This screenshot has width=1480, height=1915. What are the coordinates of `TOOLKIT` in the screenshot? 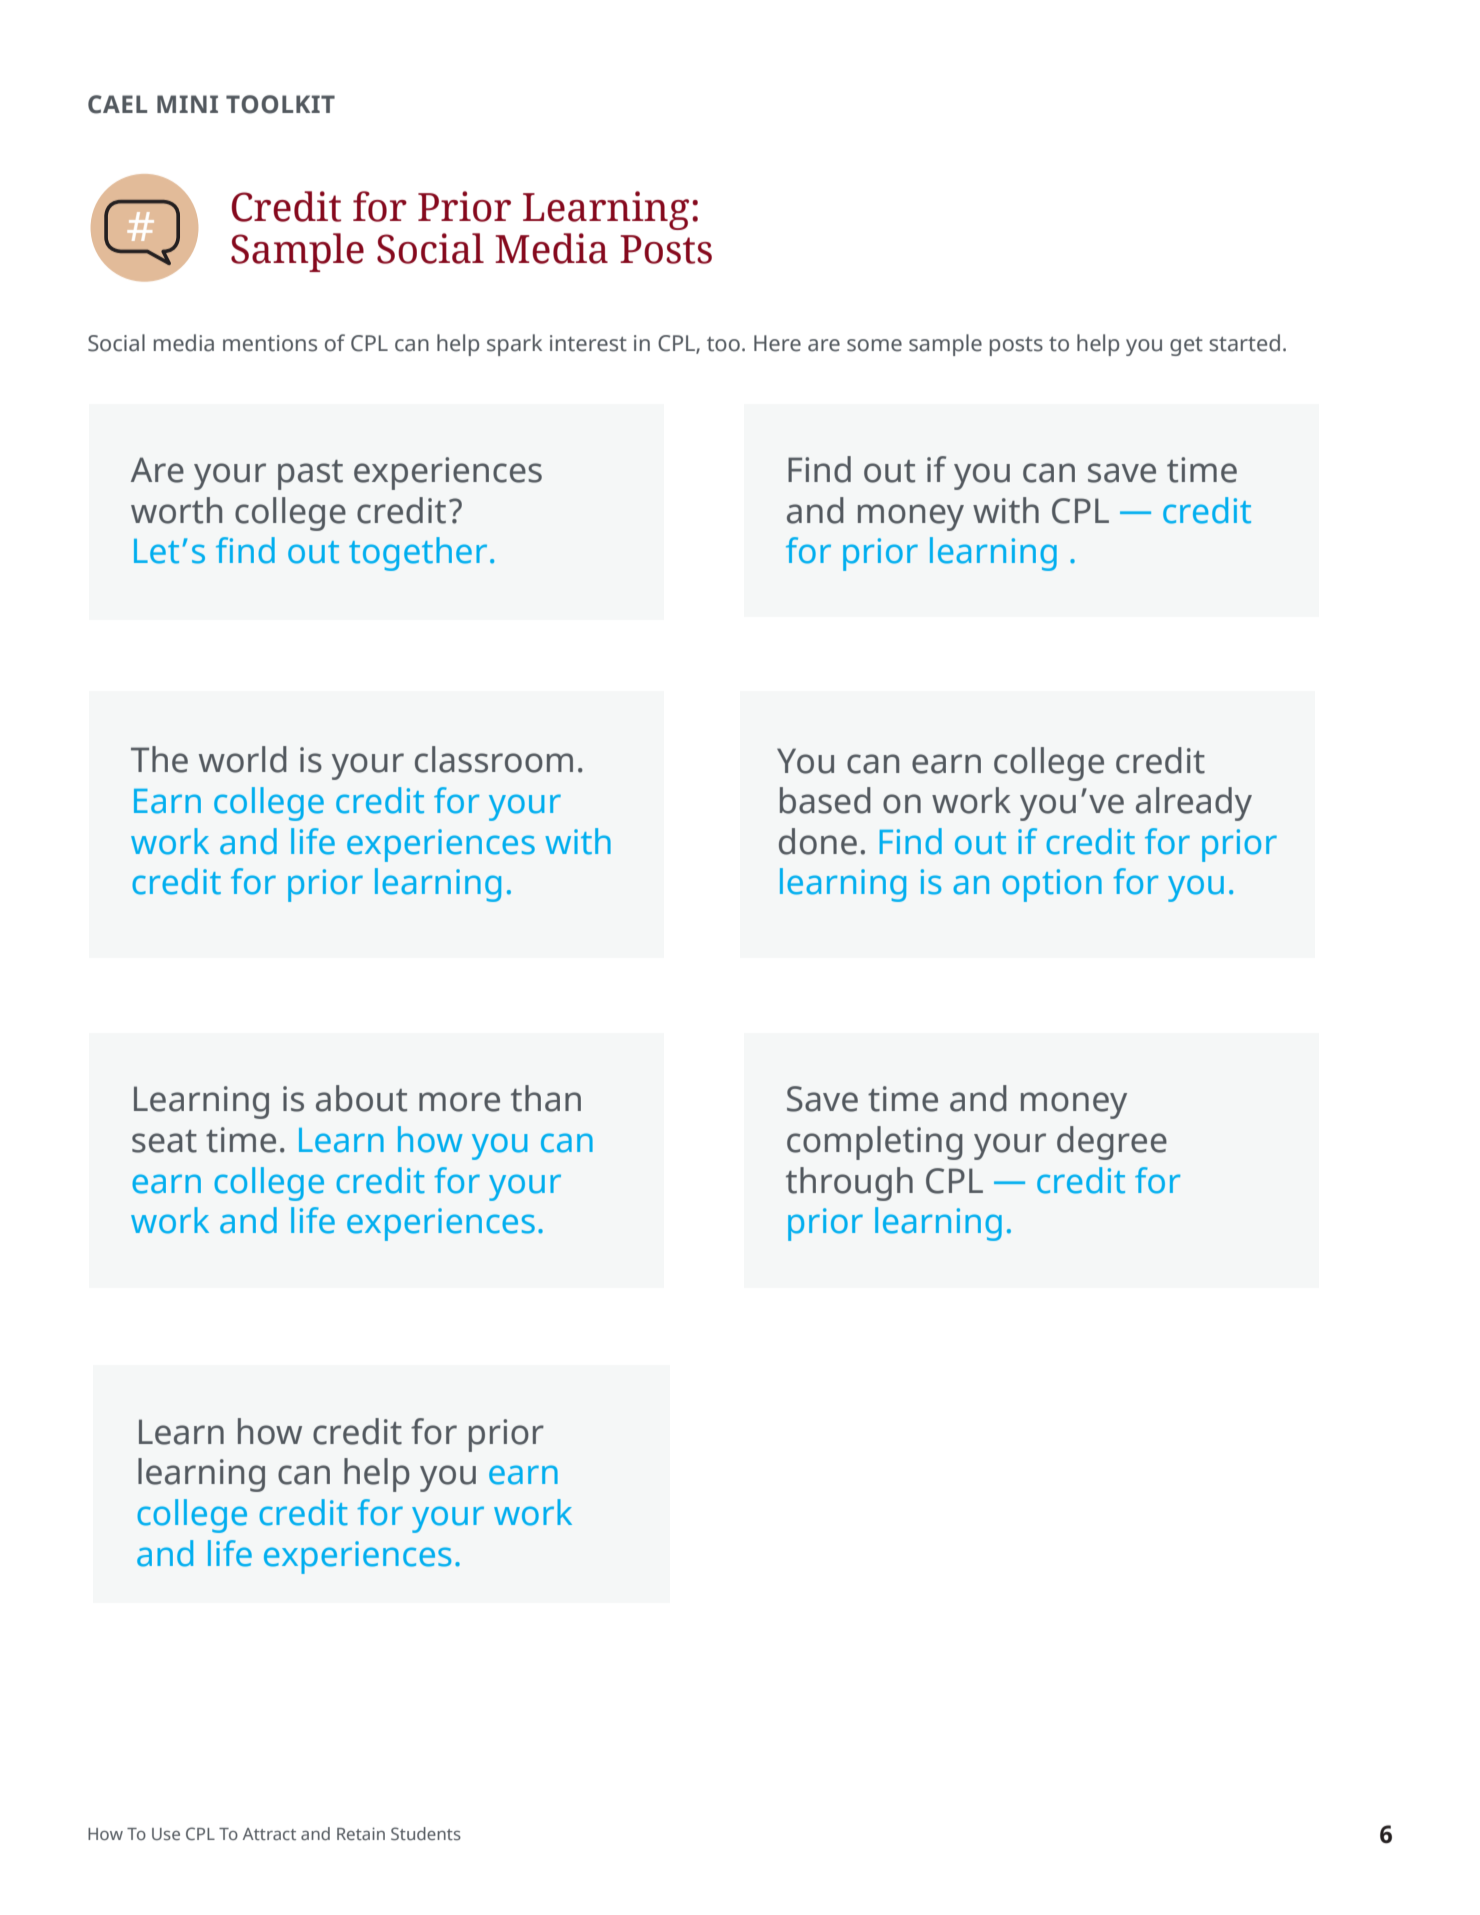 It's located at (280, 104).
